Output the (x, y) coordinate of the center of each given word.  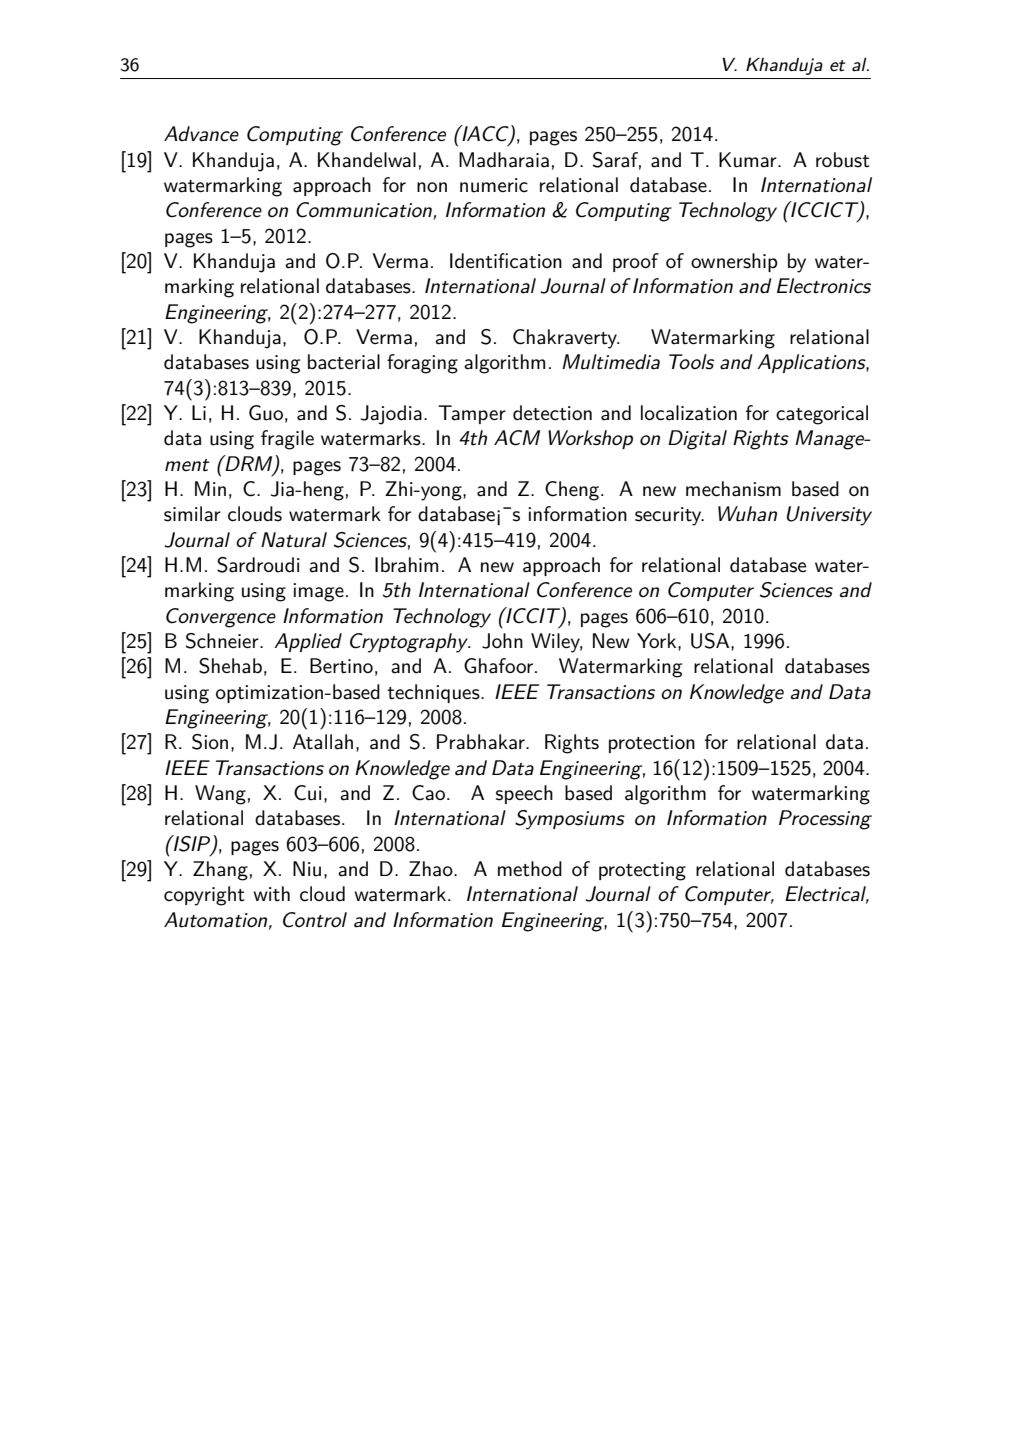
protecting (642, 871)
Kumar (749, 160)
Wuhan (747, 514)
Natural (294, 540)
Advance (201, 134)
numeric (494, 185)
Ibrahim (406, 565)
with (271, 894)
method (530, 869)
